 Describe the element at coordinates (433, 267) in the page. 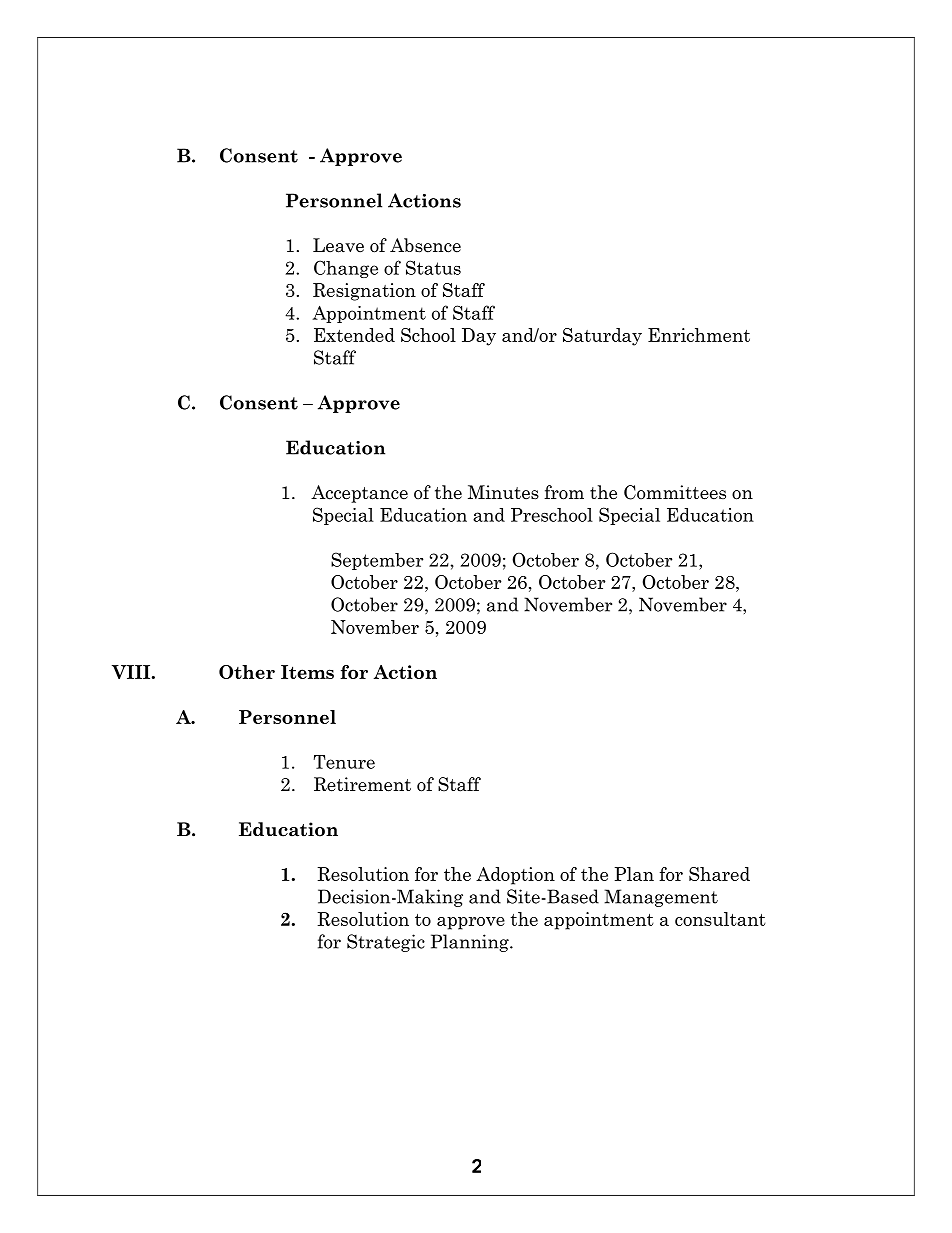

I see `Status` at that location.
